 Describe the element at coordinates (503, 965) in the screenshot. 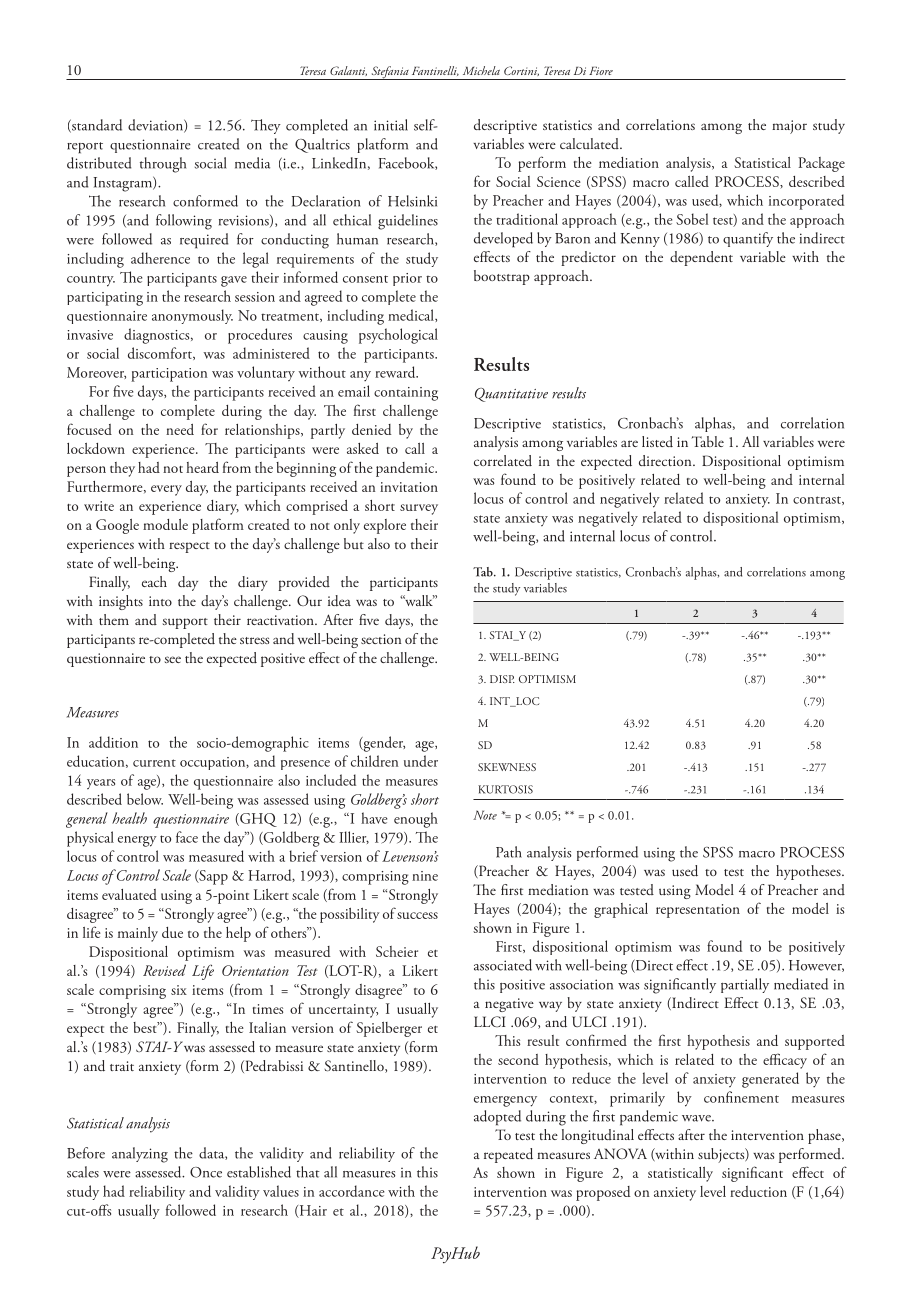

I see `associated` at that location.
